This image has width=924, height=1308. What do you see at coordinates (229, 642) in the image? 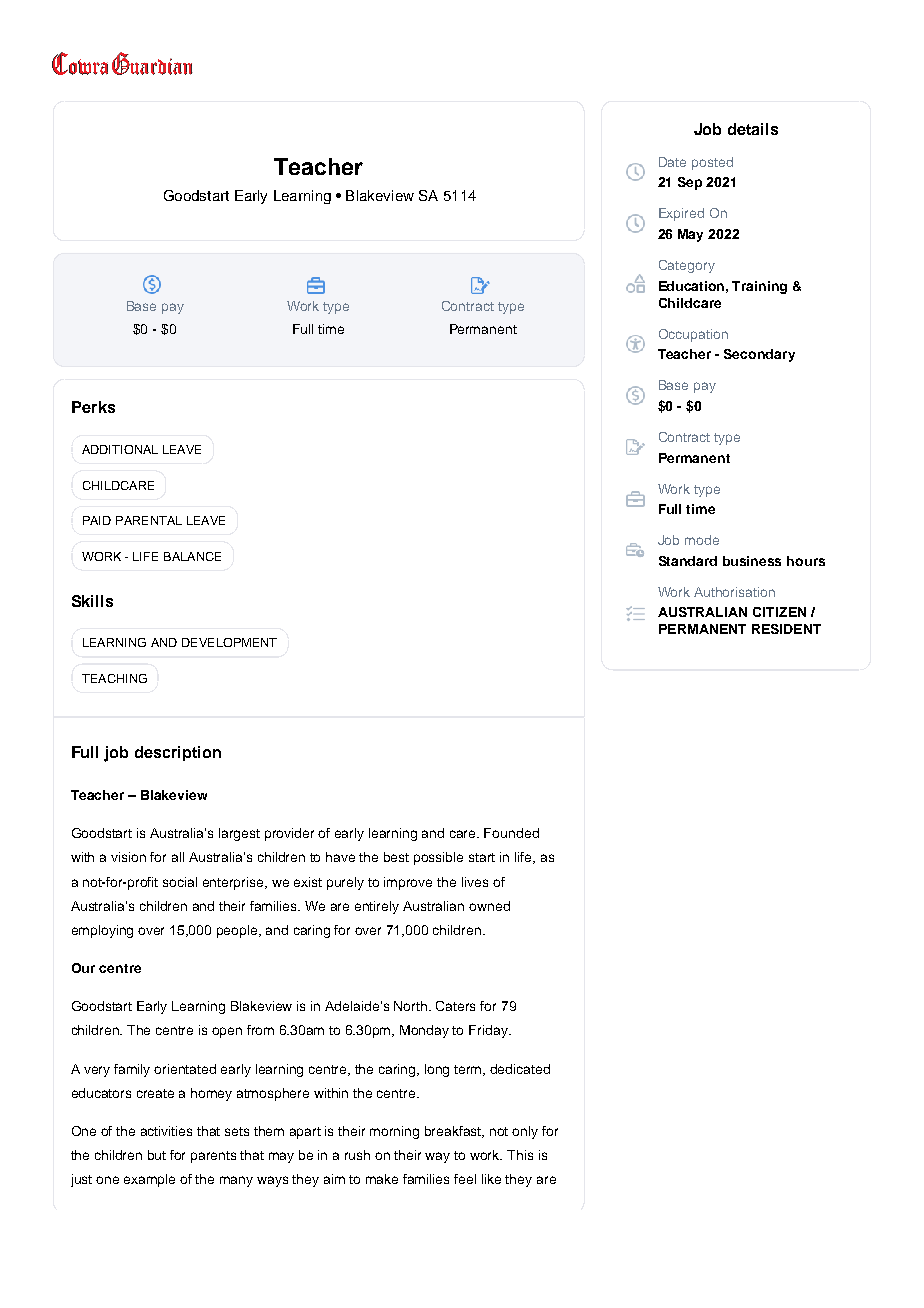
I see `DEVELOPMENT` at bounding box center [229, 642].
